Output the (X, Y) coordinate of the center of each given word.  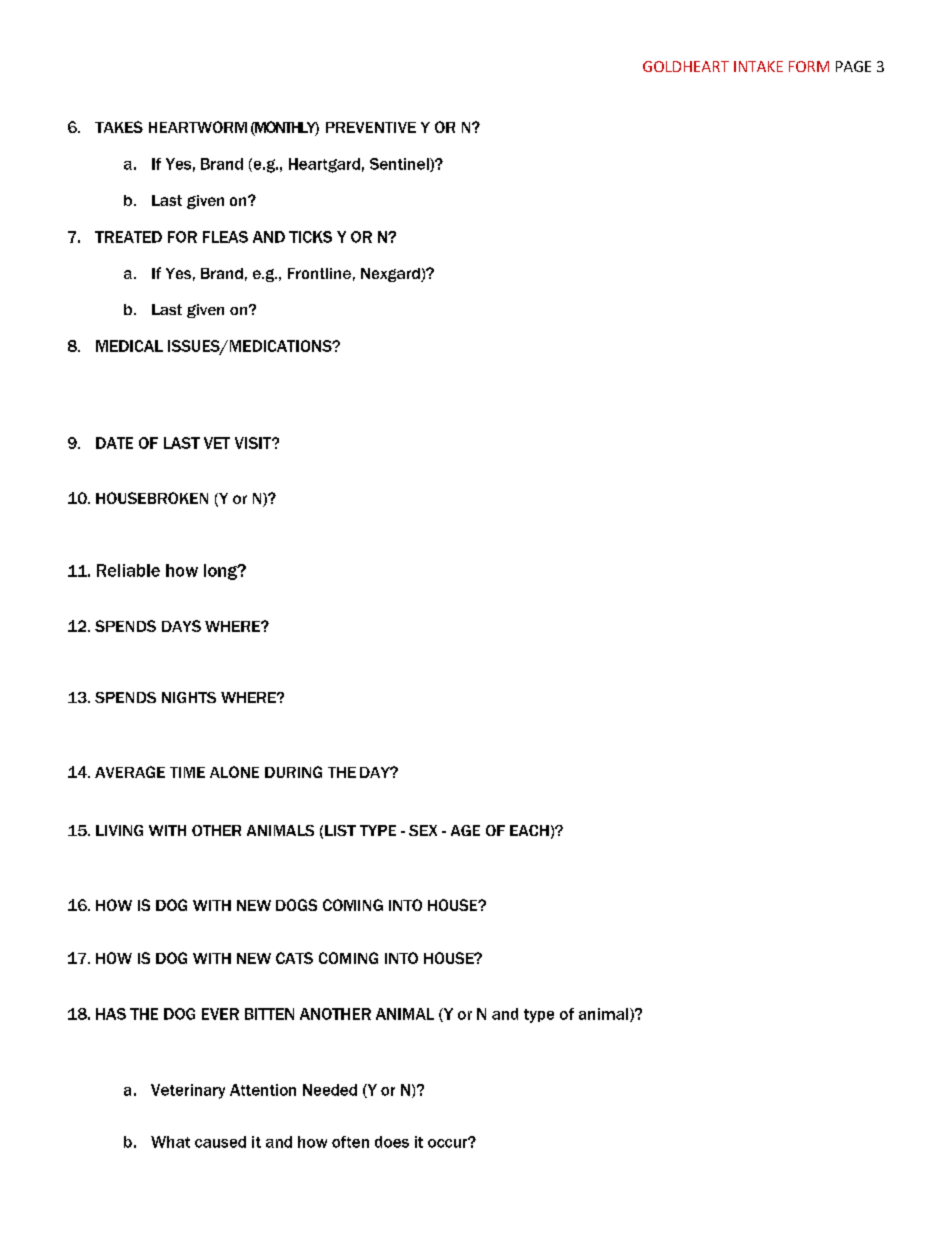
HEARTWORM (198, 127)
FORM (809, 66)
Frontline (319, 273)
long (221, 572)
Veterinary (188, 1091)
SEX (423, 830)
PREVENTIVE (371, 127)
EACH (529, 830)
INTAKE (758, 66)
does (392, 1142)
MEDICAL (129, 346)
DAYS (181, 626)
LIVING (119, 830)
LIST (340, 830)
